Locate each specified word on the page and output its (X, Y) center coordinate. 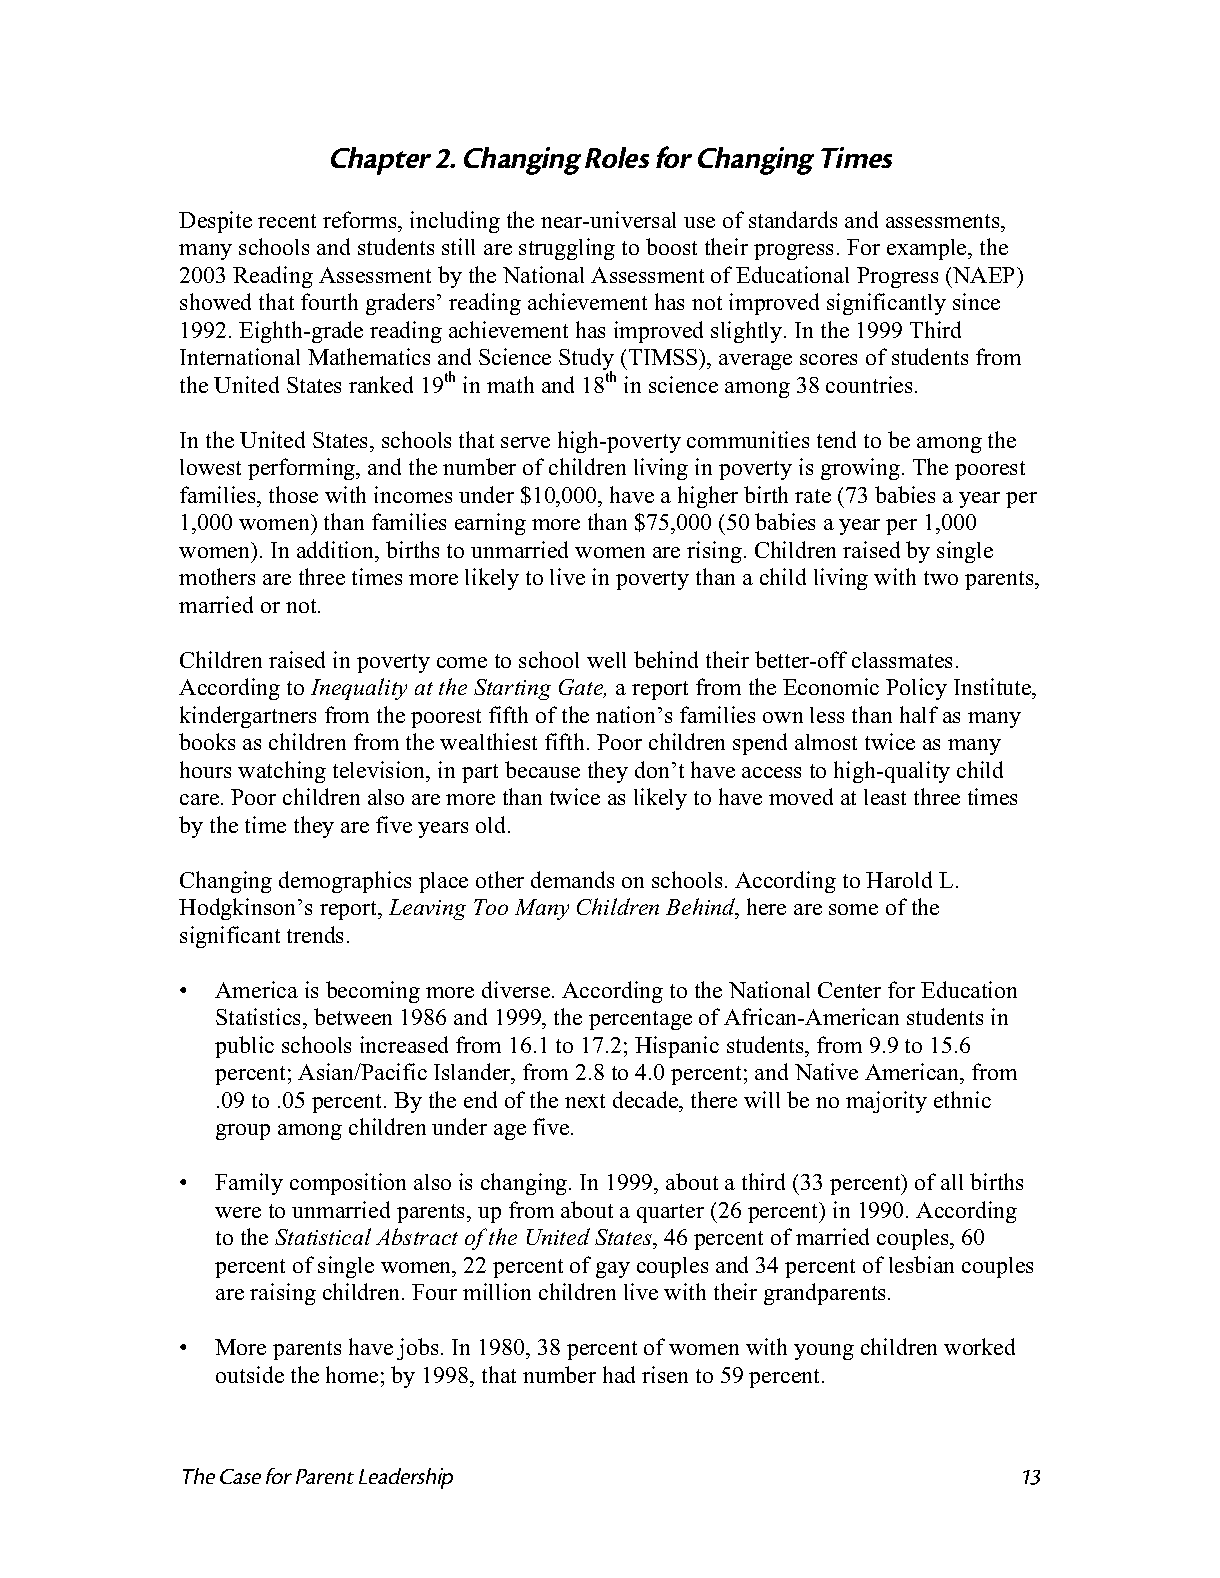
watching (282, 772)
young (824, 1352)
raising (283, 1294)
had (619, 1374)
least (885, 797)
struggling (567, 249)
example (928, 249)
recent (287, 221)
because (542, 769)
